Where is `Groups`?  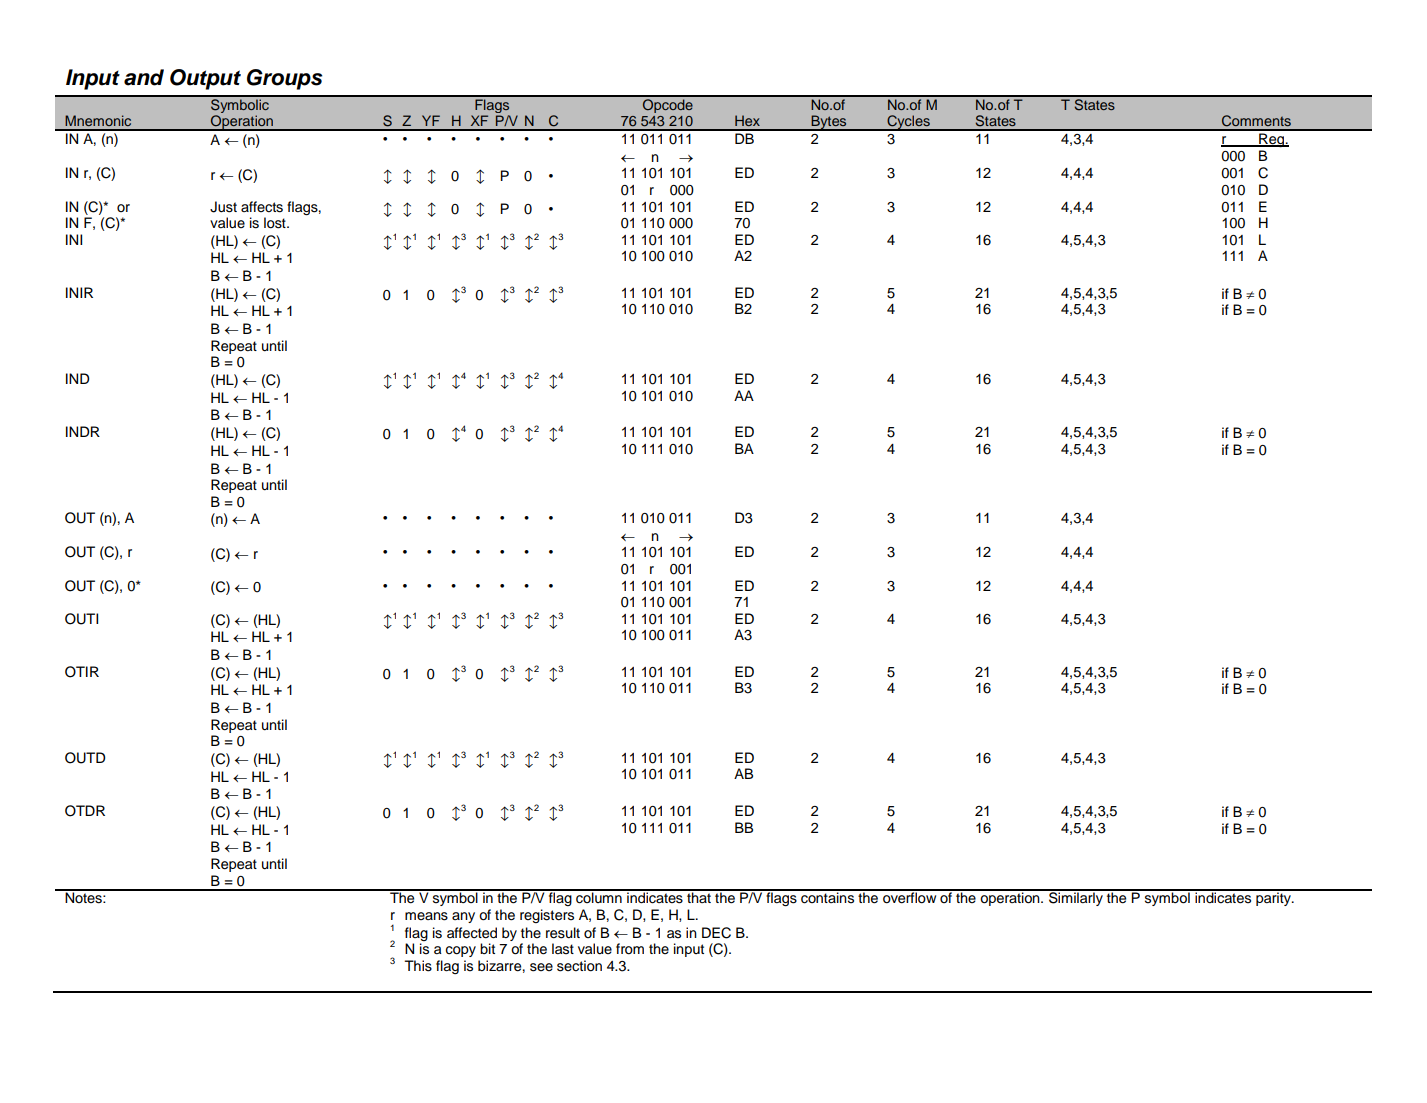
Groups is located at coordinates (284, 79).
